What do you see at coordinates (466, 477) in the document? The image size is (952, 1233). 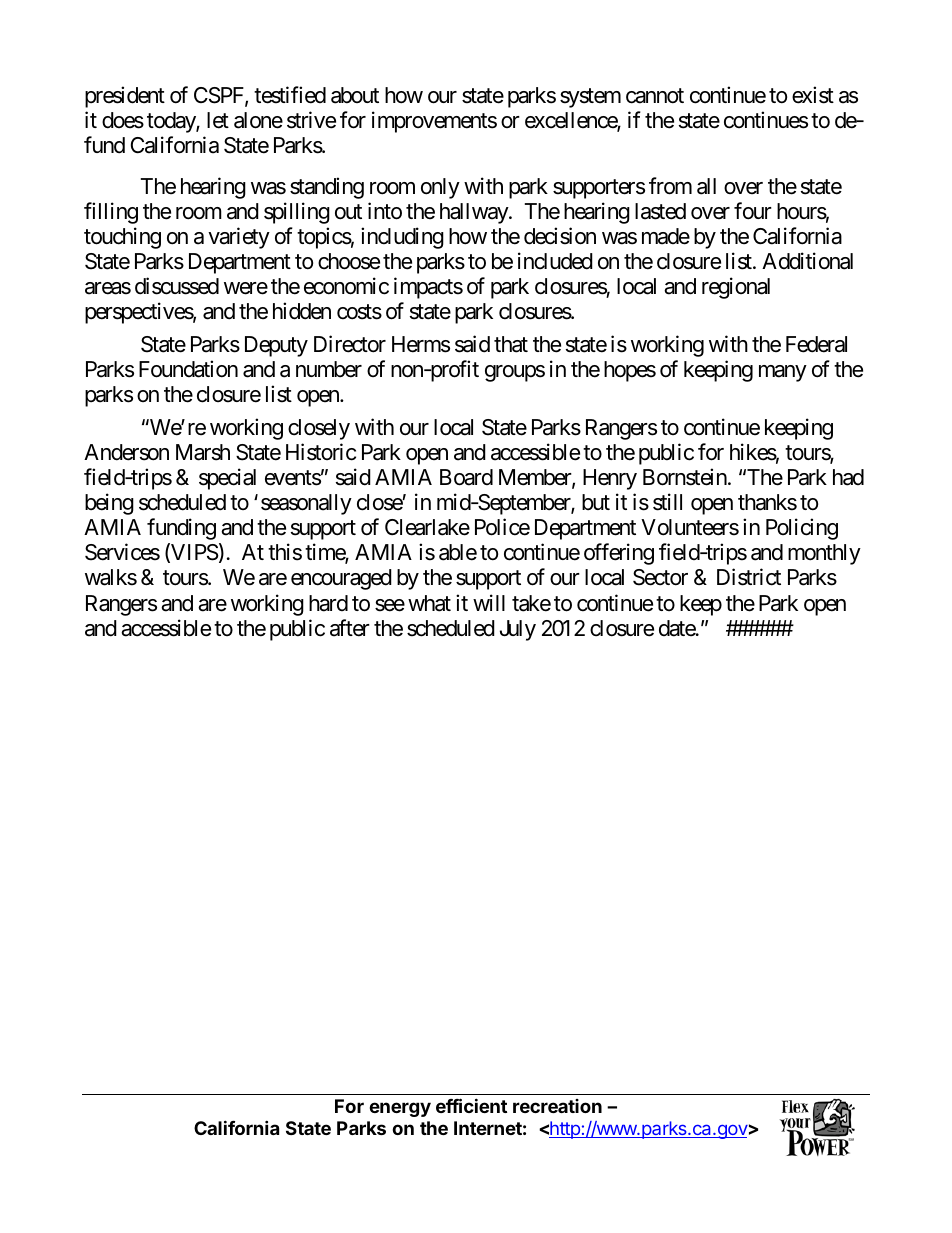 I see `Board` at bounding box center [466, 477].
